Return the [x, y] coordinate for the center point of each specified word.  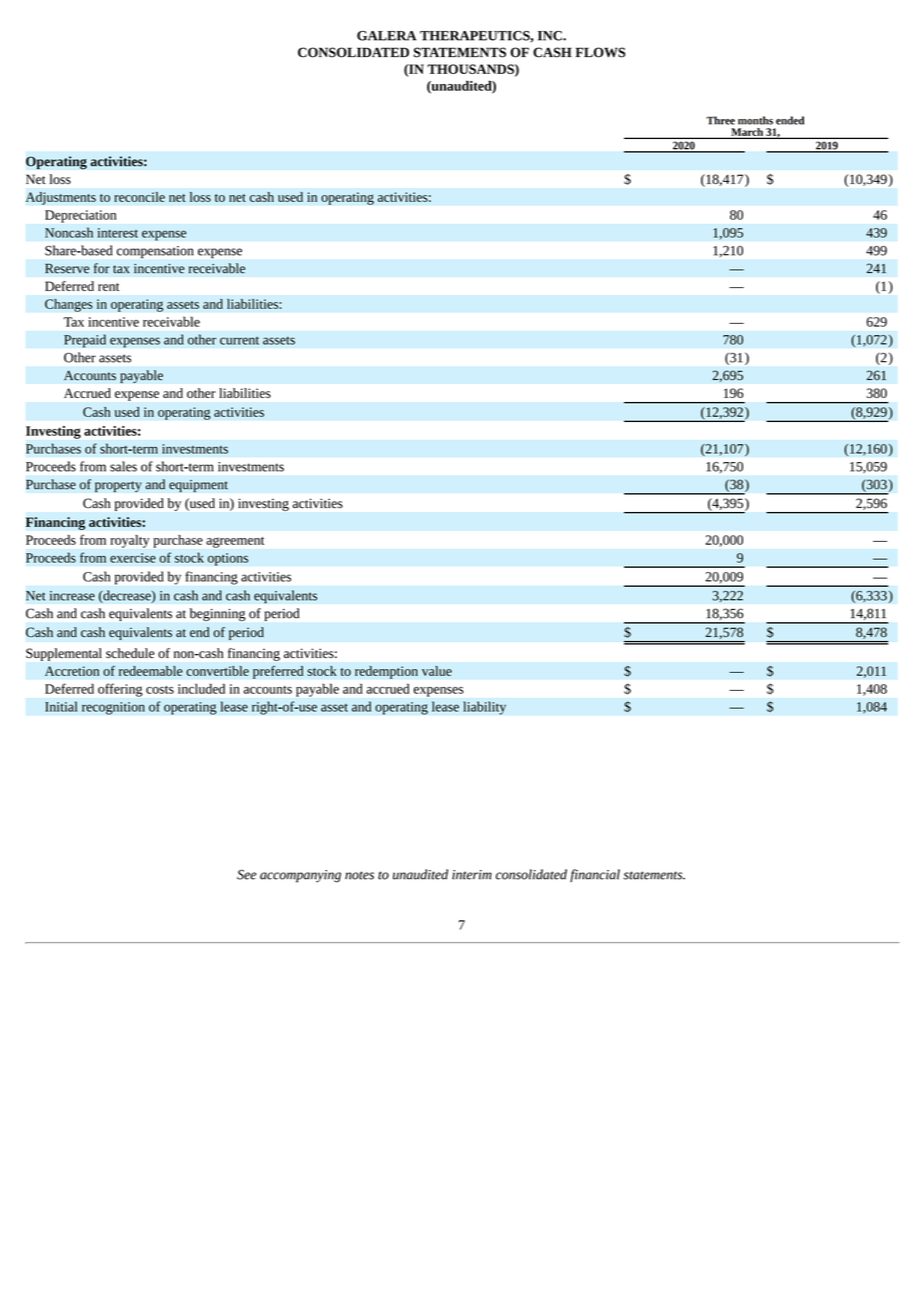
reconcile [139, 197]
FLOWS [600, 52]
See [246, 874]
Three [720, 120]
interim [472, 875]
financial [595, 875]
